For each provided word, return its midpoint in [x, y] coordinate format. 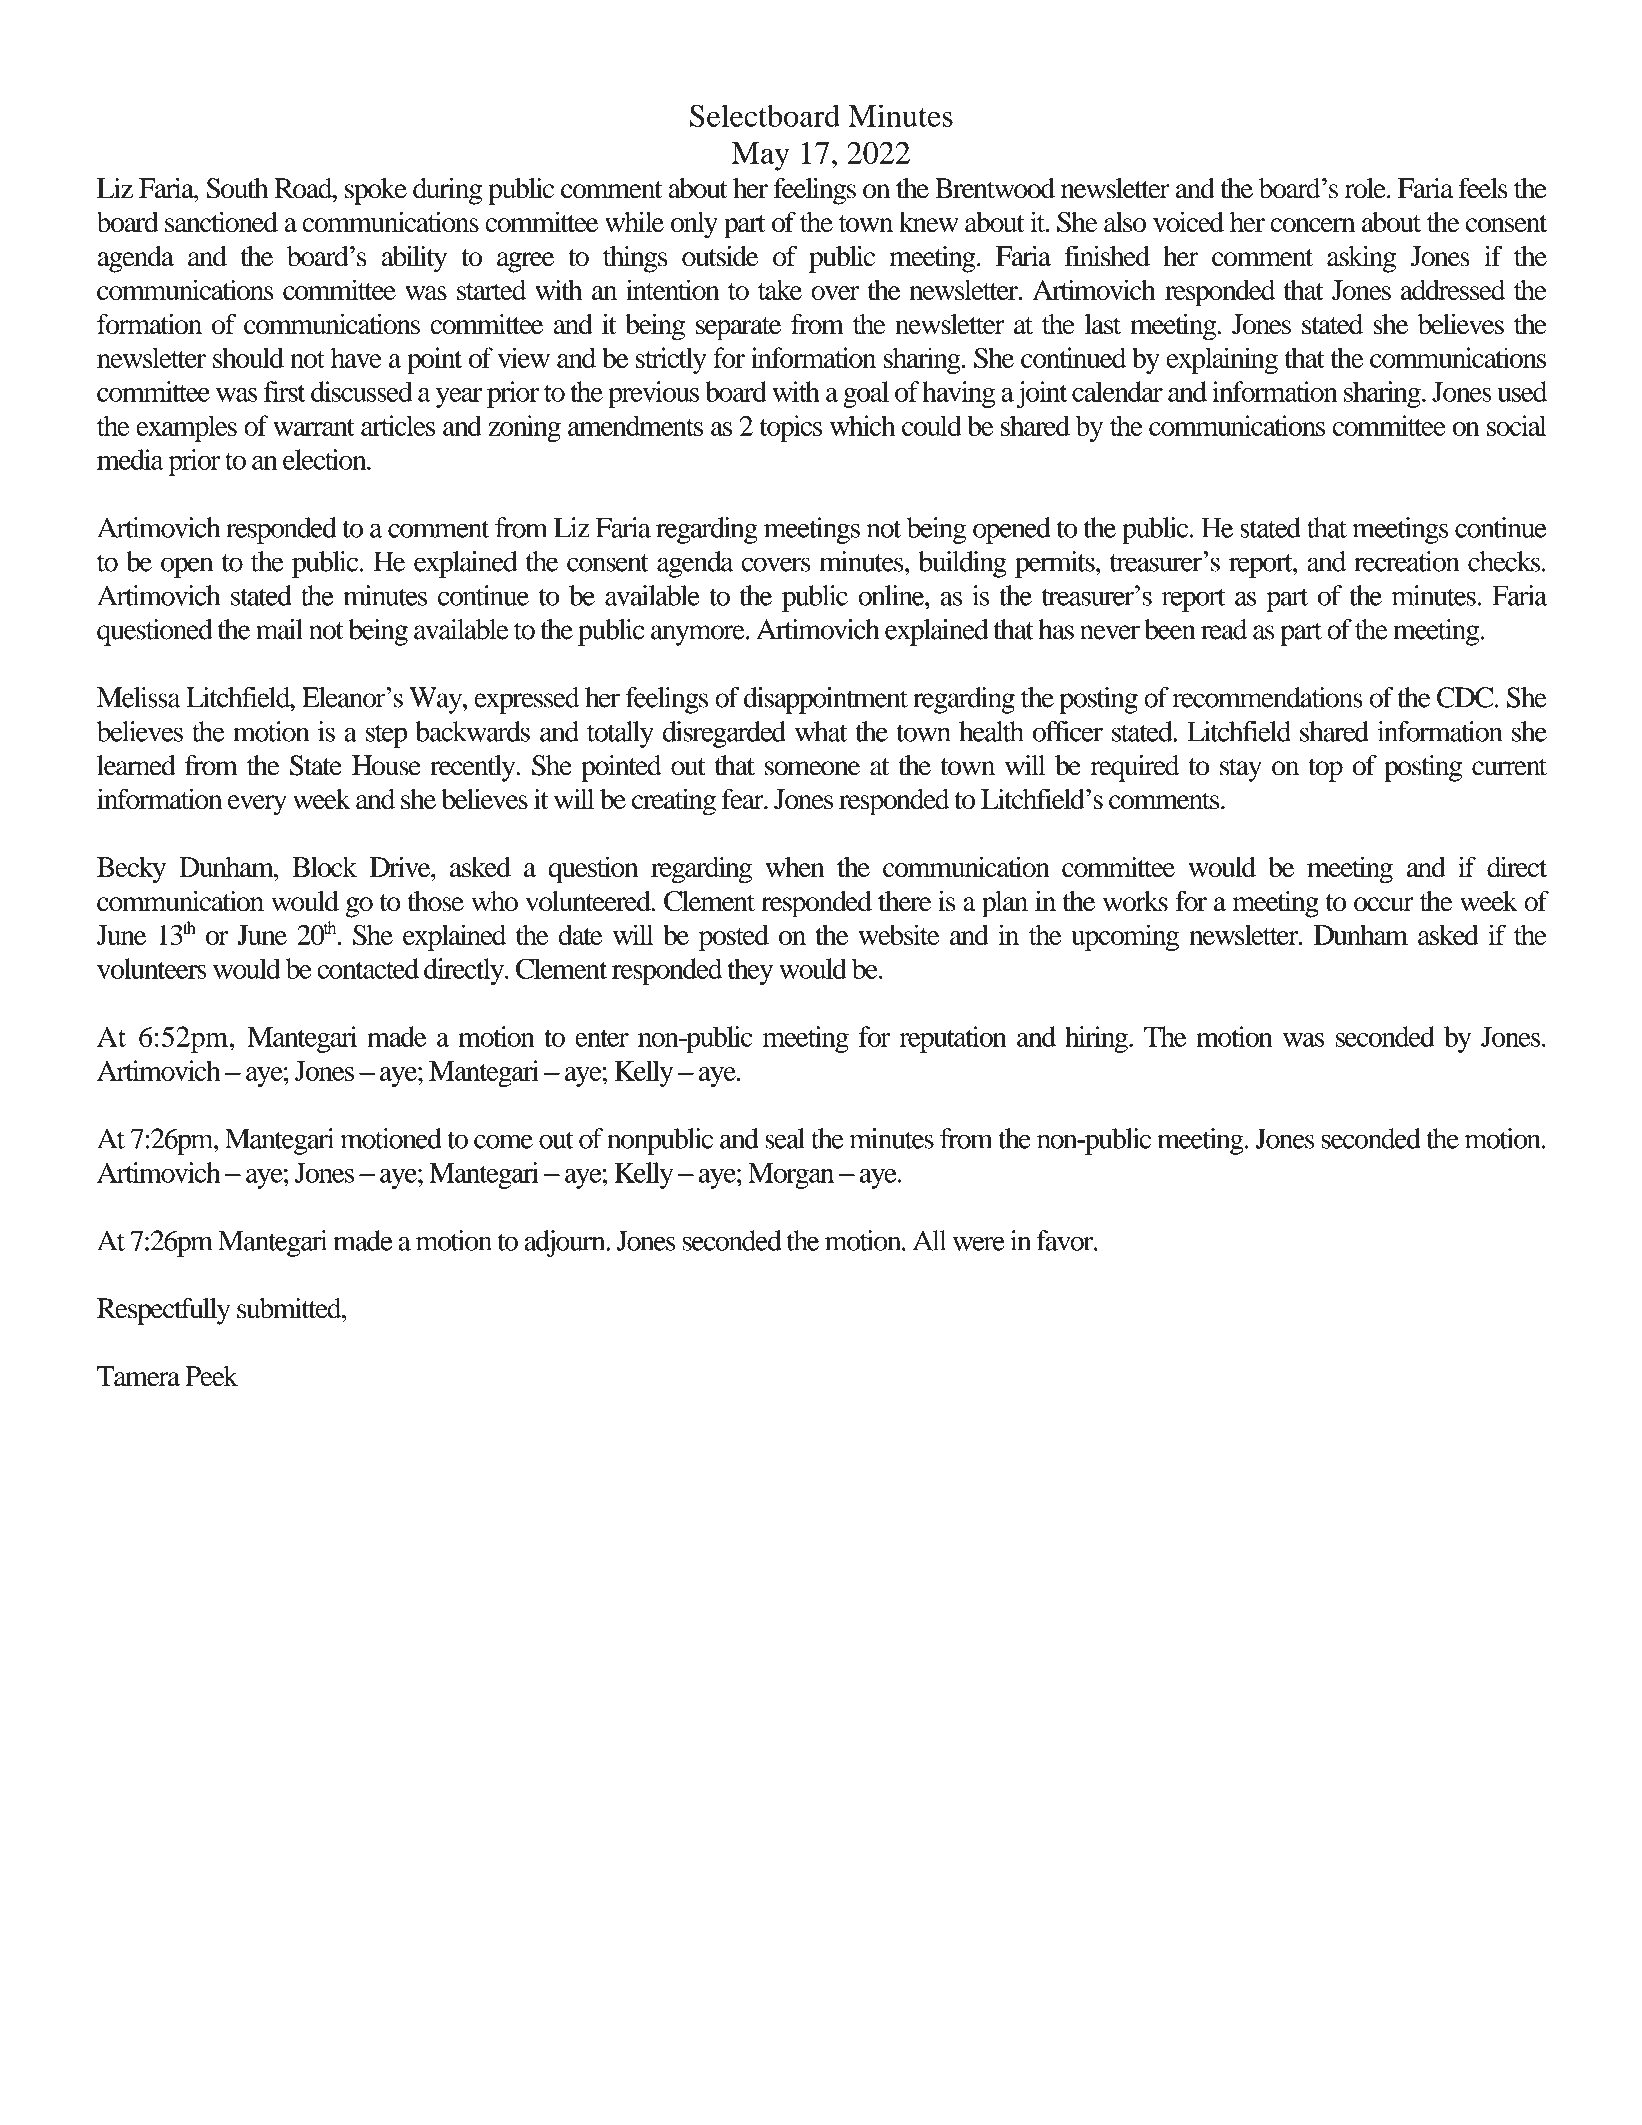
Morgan [791, 1176]
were [979, 1243]
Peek [212, 1376]
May [760, 156]
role [1366, 188]
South [237, 188]
